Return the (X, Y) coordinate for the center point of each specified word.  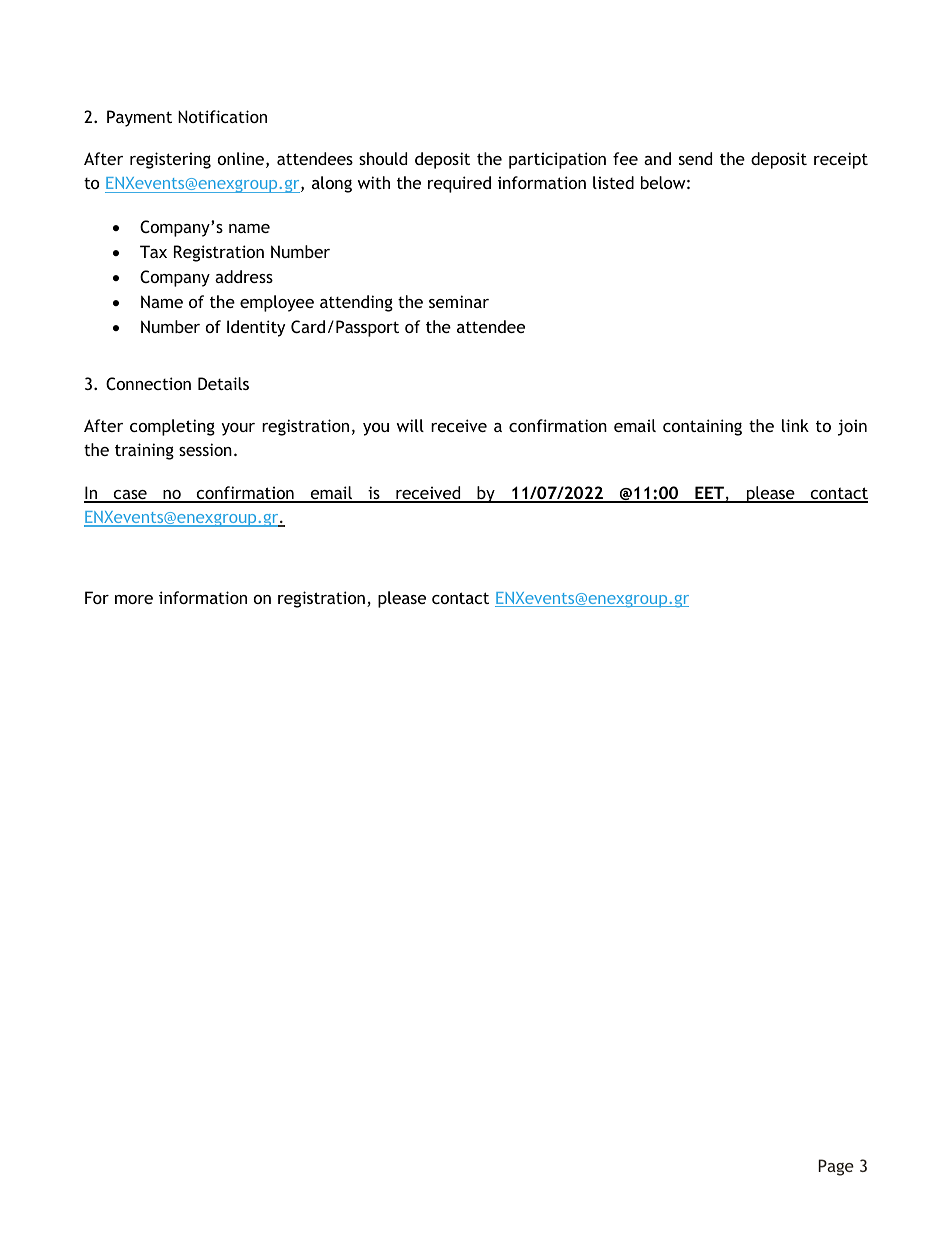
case (130, 496)
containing (702, 427)
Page (836, 1167)
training (144, 451)
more (134, 599)
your (238, 429)
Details (223, 383)
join (852, 427)
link (795, 425)
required (459, 184)
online (242, 160)
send (695, 158)
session (205, 449)
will (410, 425)
